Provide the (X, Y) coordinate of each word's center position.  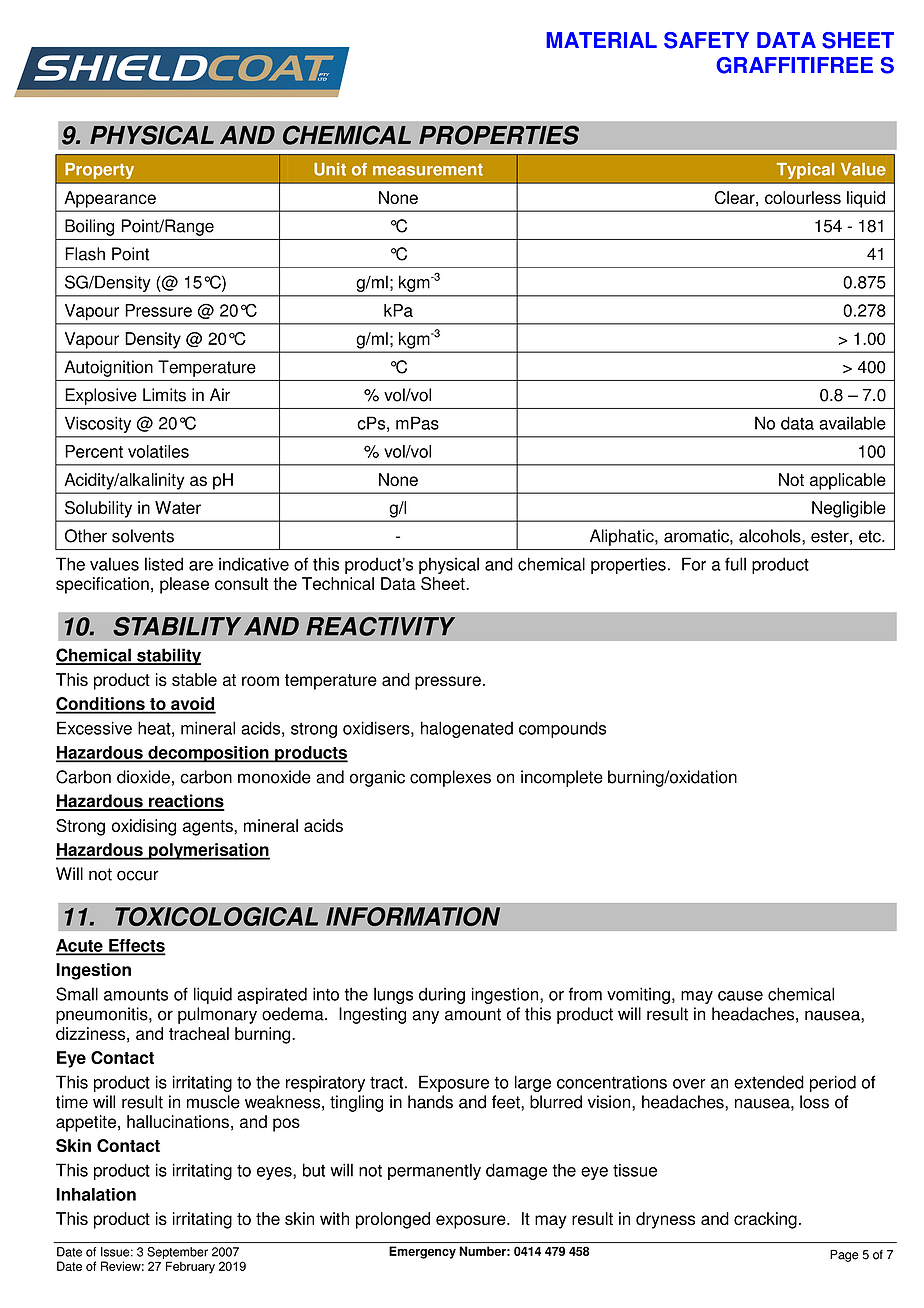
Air (220, 394)
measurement (428, 170)
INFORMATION (413, 916)
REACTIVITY (380, 626)
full (735, 564)
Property (99, 171)
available (852, 423)
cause (740, 996)
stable (194, 679)
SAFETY (706, 40)
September (177, 1254)
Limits (164, 395)
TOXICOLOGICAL (216, 916)
